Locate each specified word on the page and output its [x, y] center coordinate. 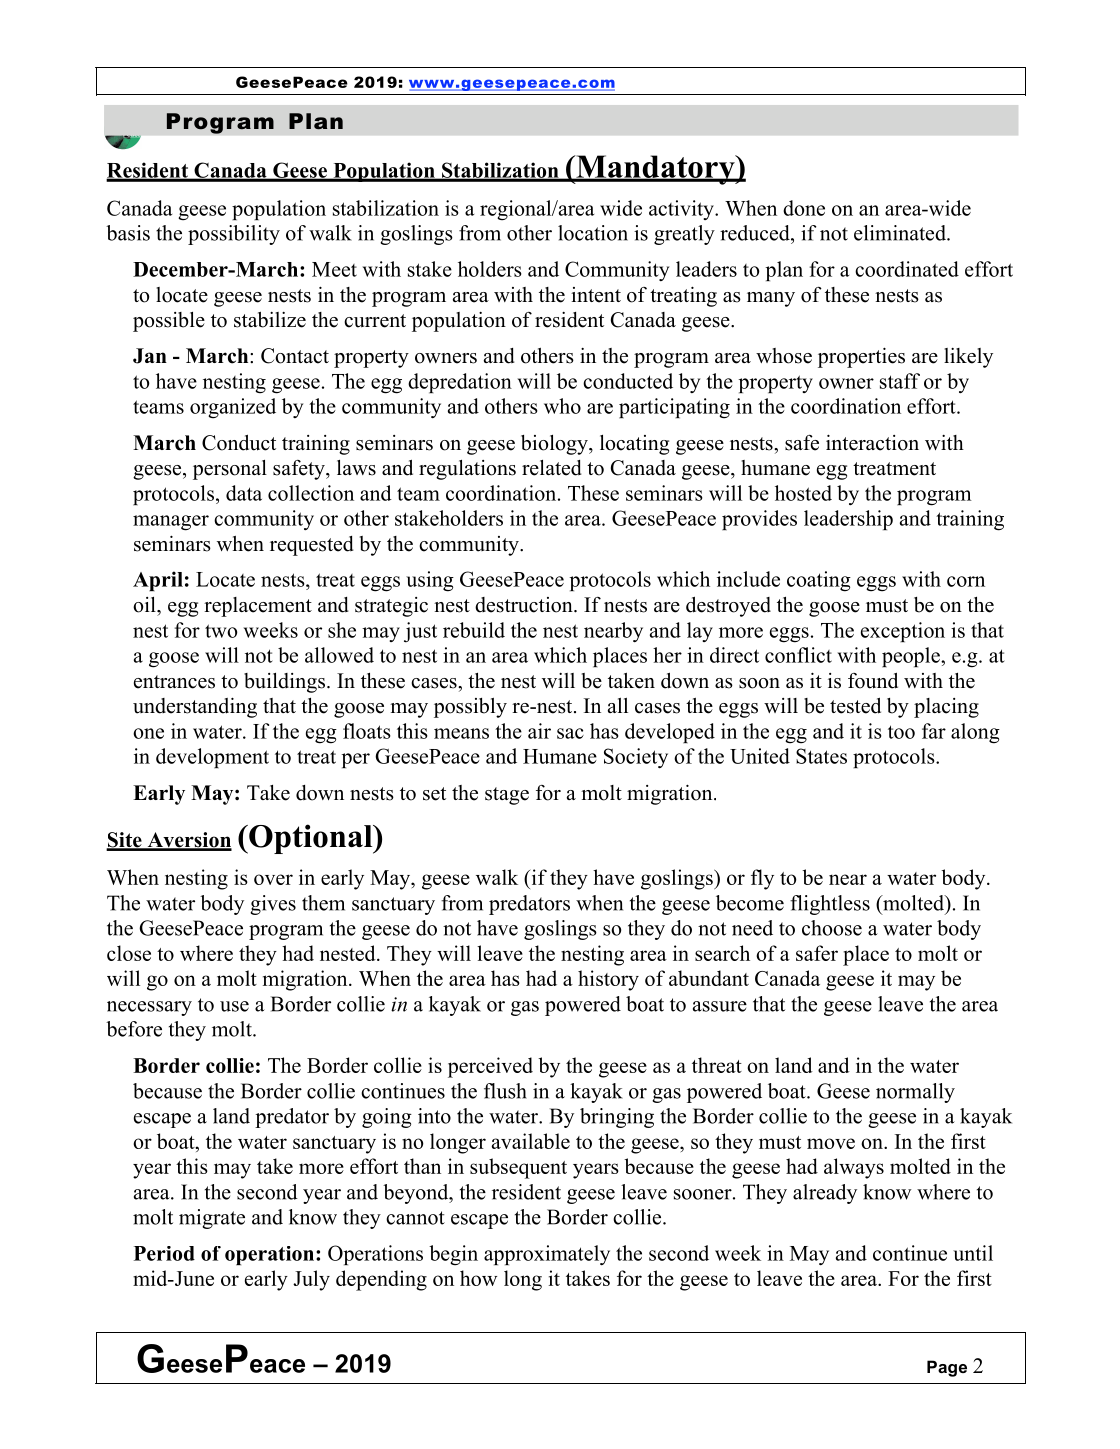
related [552, 468]
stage [507, 796]
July [311, 1280]
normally [915, 1093]
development [212, 758]
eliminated [901, 233]
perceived [490, 1067]
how [478, 1278]
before [134, 1029]
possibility [234, 235]
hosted [803, 493]
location [593, 233]
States [821, 756]
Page [947, 1368]
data [244, 493]
